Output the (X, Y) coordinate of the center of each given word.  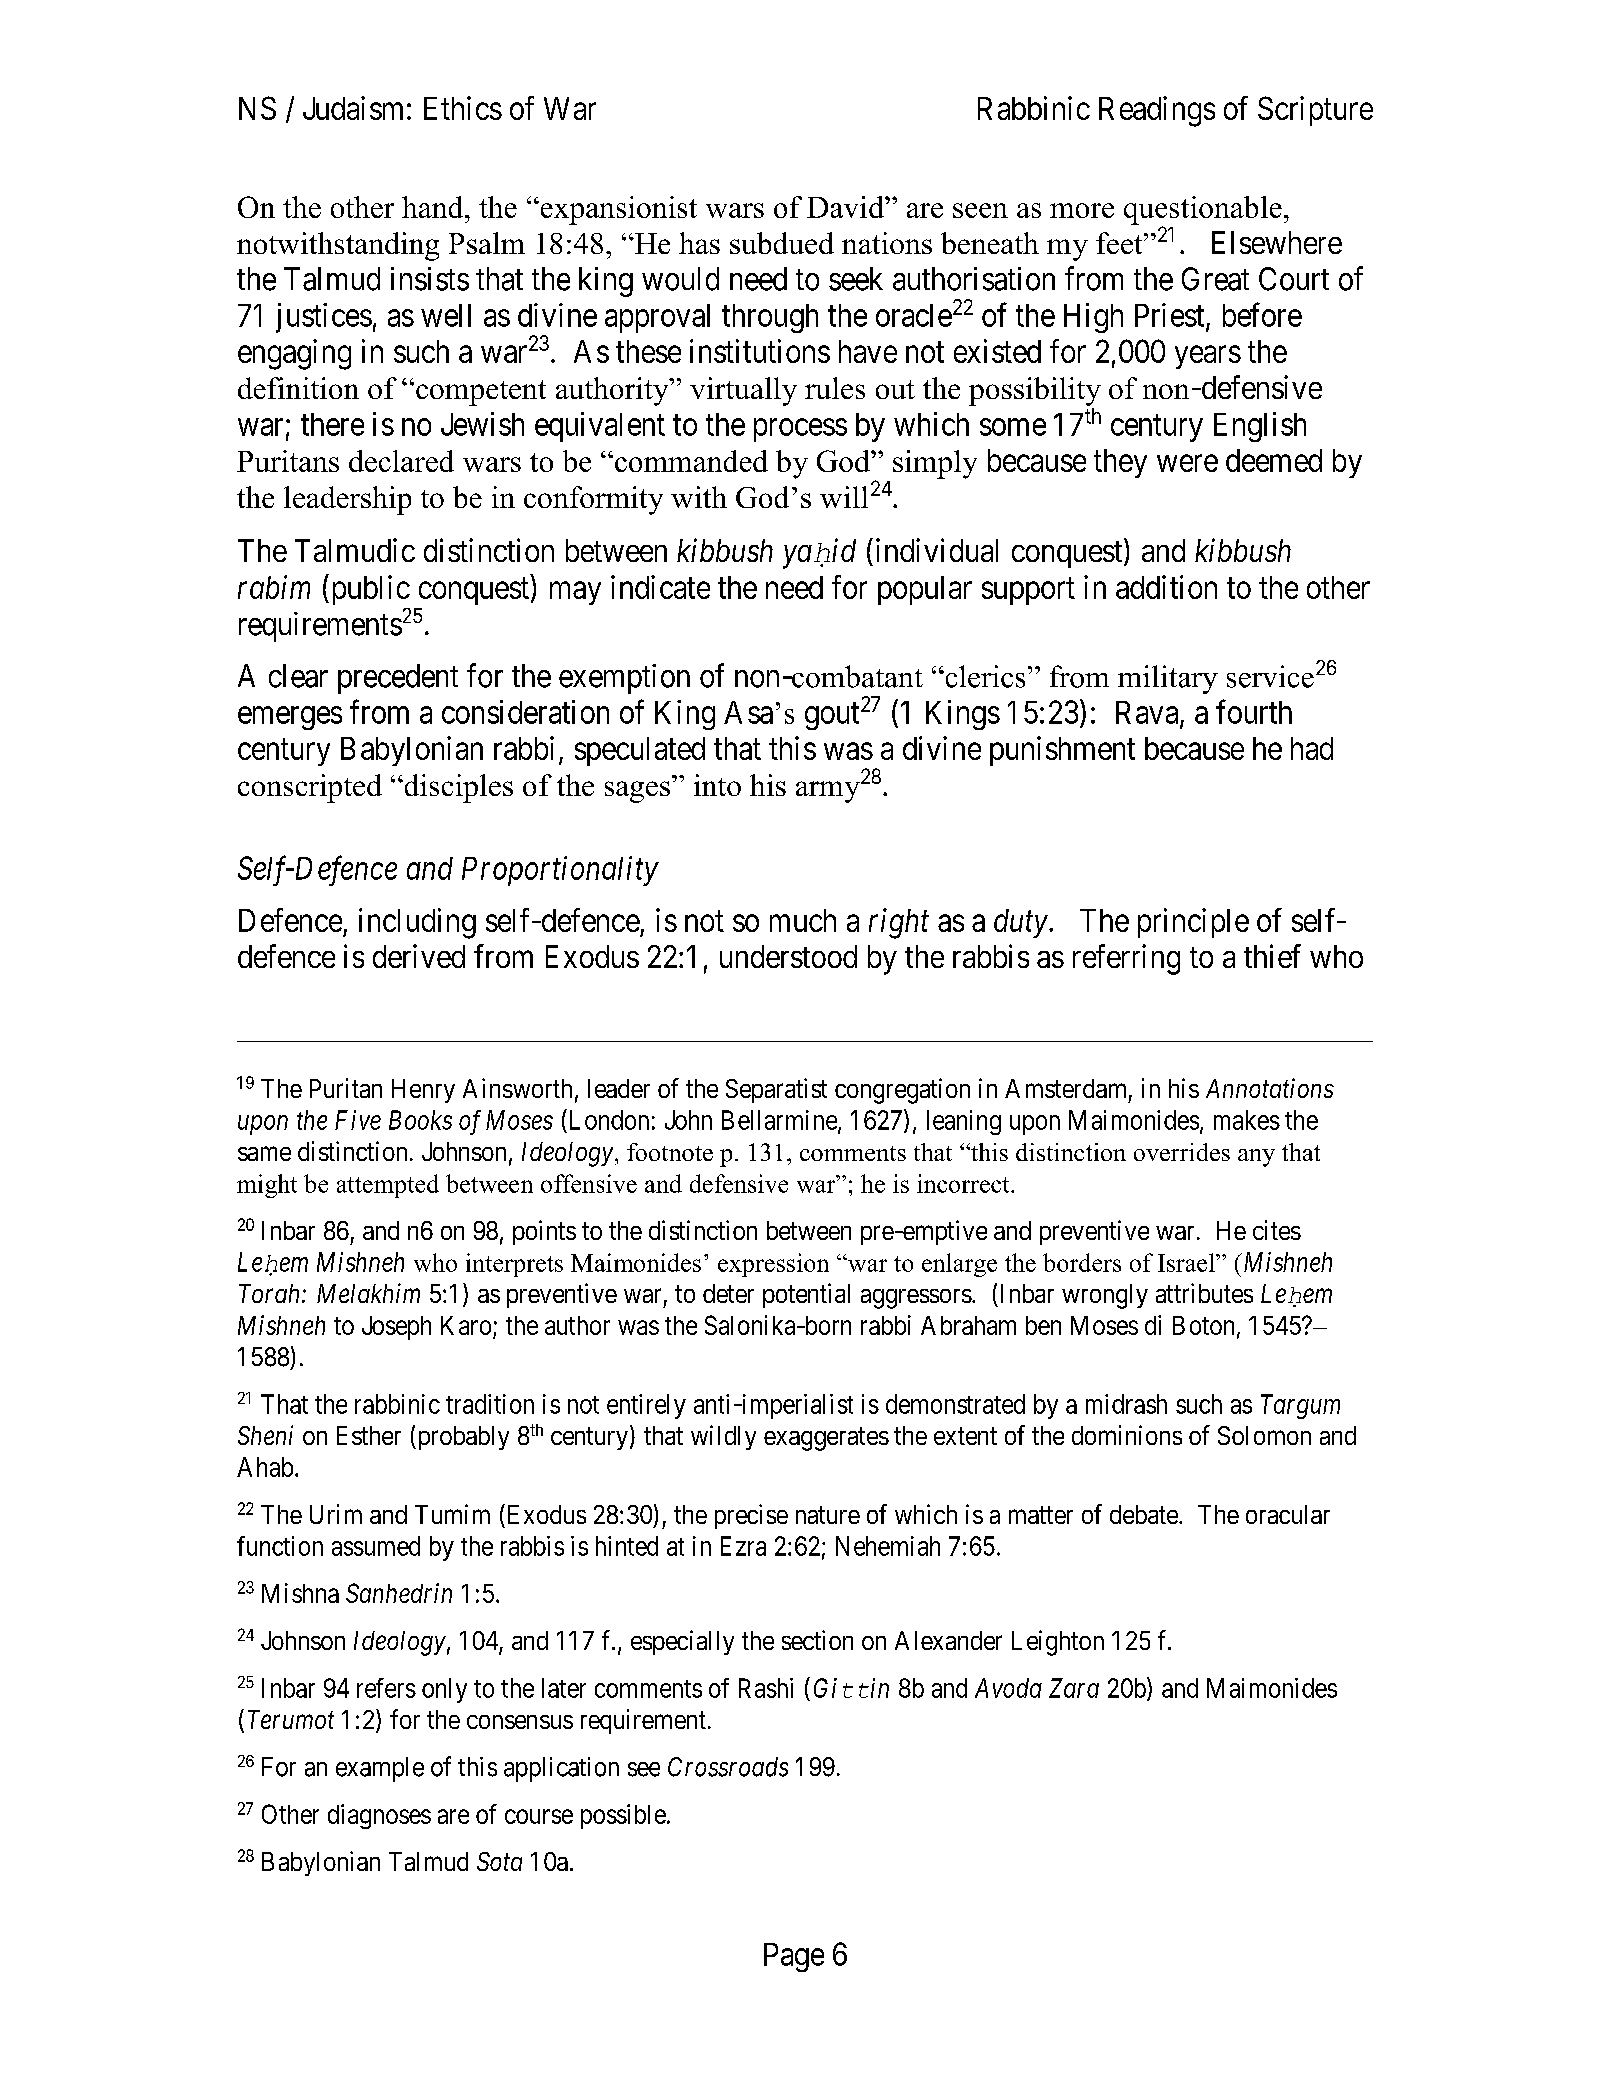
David (846, 207)
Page (794, 1957)
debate (1144, 1514)
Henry (423, 1091)
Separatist (776, 1090)
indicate (660, 587)
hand (434, 207)
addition (1166, 587)
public (369, 590)
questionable (1203, 211)
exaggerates (826, 1439)
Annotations (1270, 1088)
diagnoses (379, 1816)
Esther (369, 1435)
